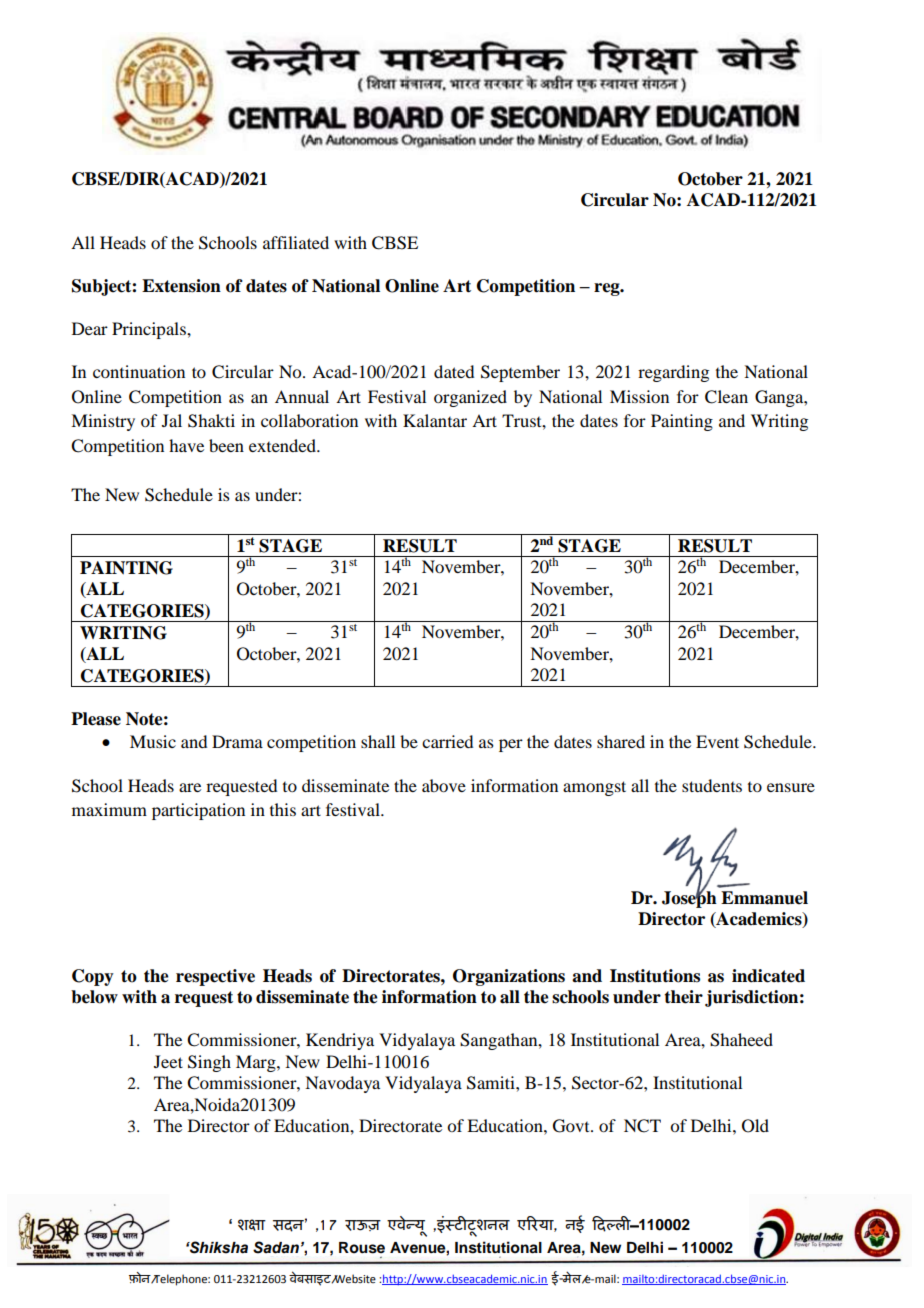 The height and width of the screenshot is (1308, 924). What do you see at coordinates (454, 371) in the screenshot?
I see `dated` at bounding box center [454, 371].
